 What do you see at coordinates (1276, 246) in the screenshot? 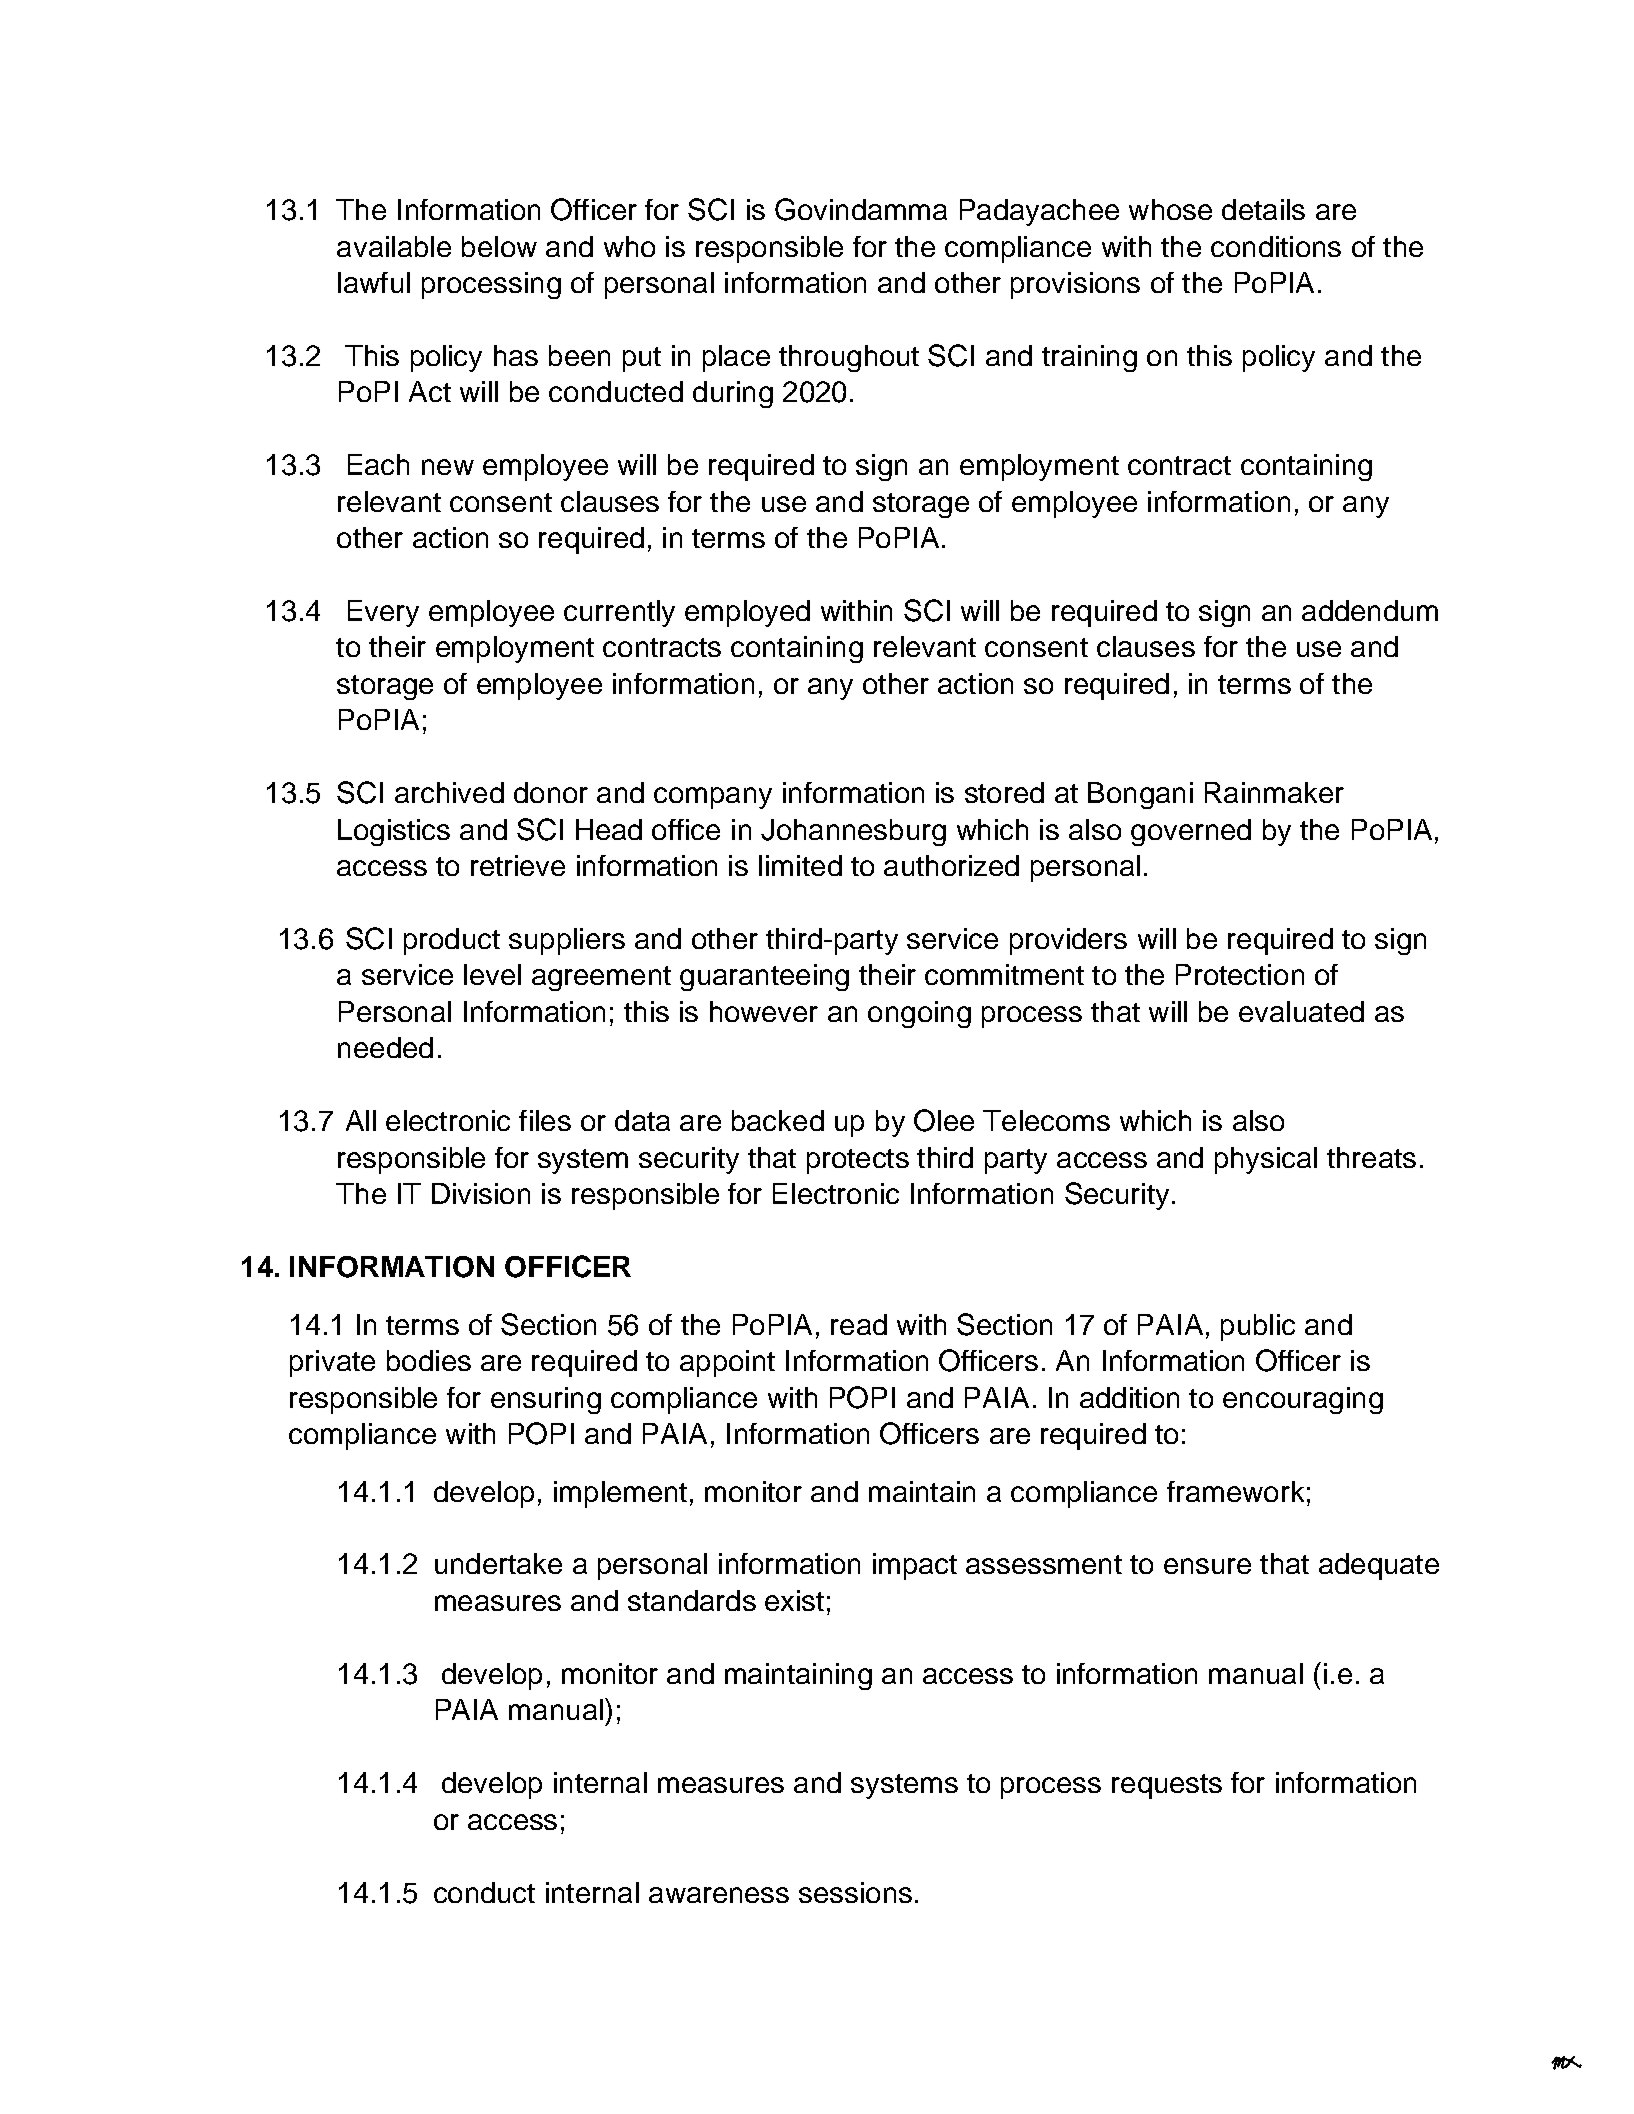
I see `conditions` at bounding box center [1276, 246].
